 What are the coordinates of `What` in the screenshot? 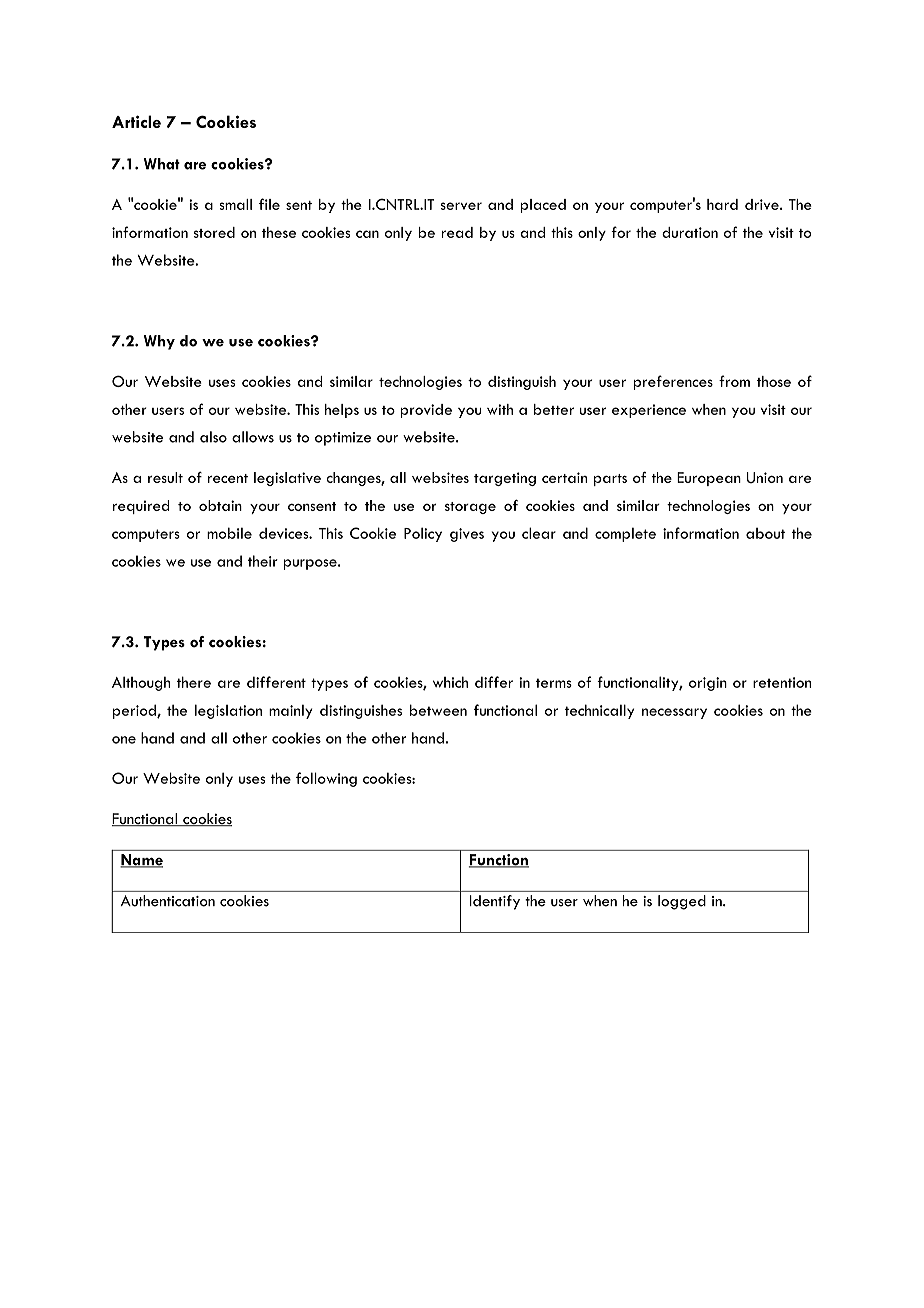 It's located at (162, 164).
